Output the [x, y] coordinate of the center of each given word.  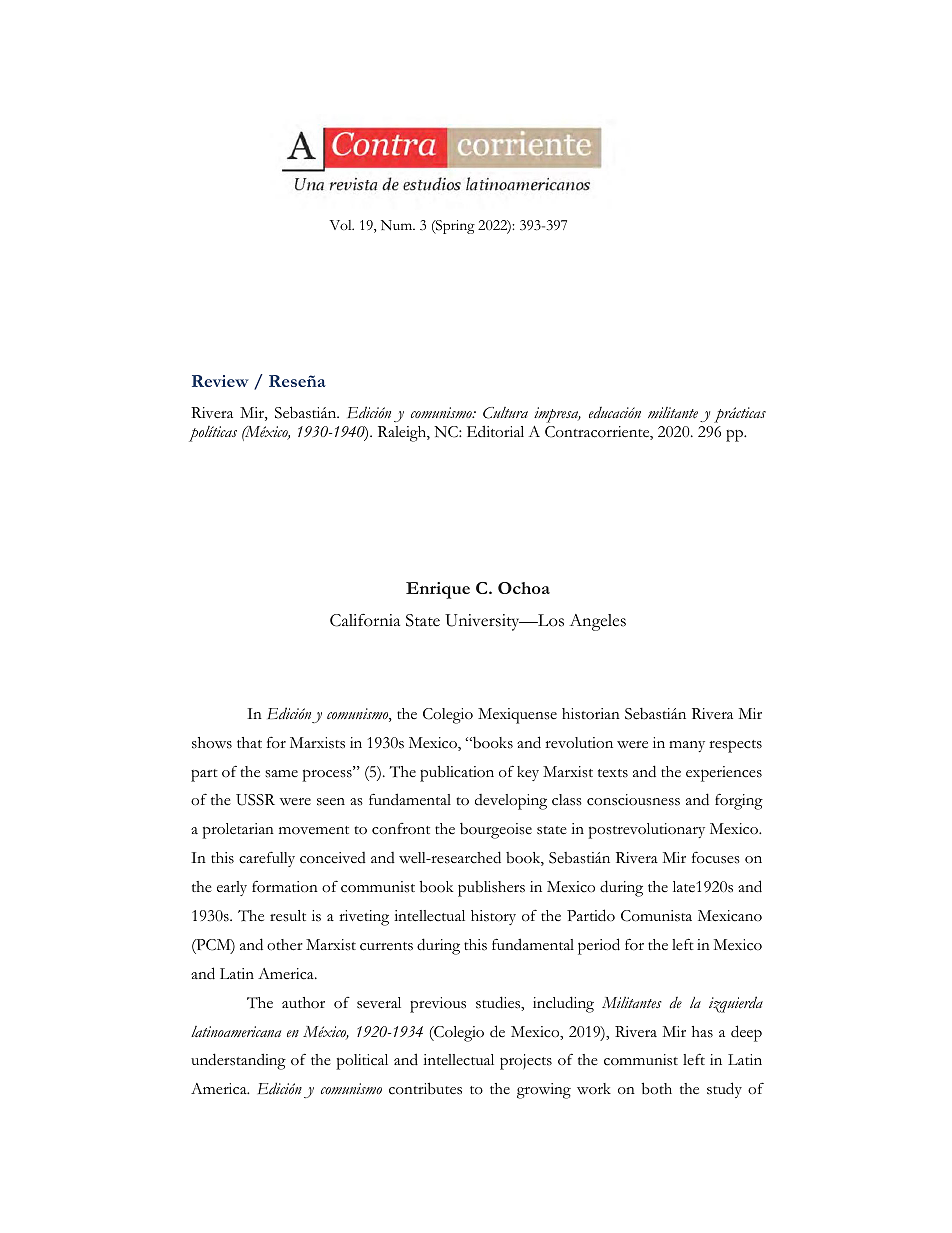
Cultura [505, 413]
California [365, 620]
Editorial [495, 431]
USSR [255, 800]
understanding [238, 1061]
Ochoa [524, 588]
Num [398, 225]
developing [511, 802]
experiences [724, 774]
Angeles [597, 622]
